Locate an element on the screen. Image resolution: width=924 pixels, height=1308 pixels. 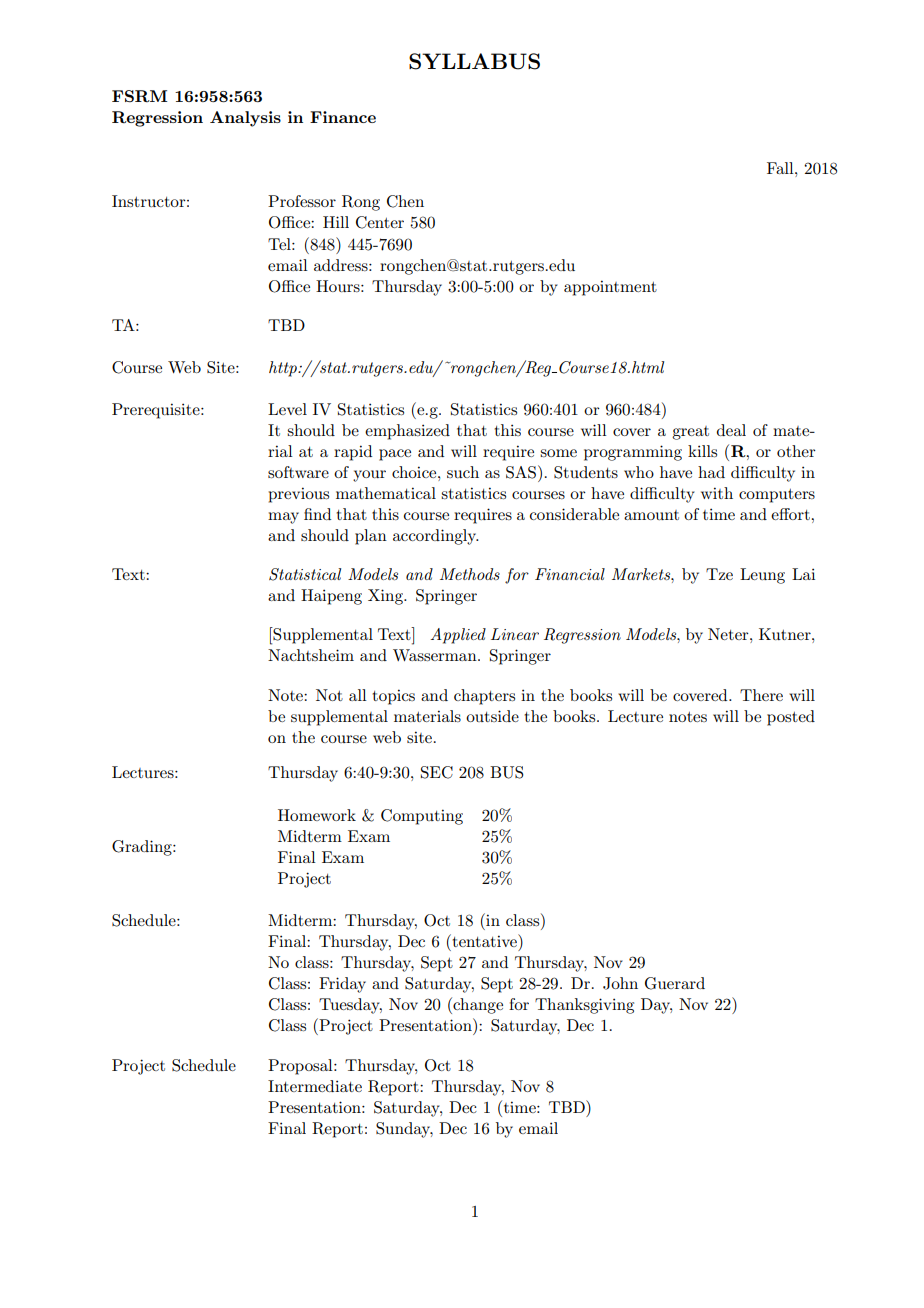
Sunday is located at coordinates (404, 1130).
